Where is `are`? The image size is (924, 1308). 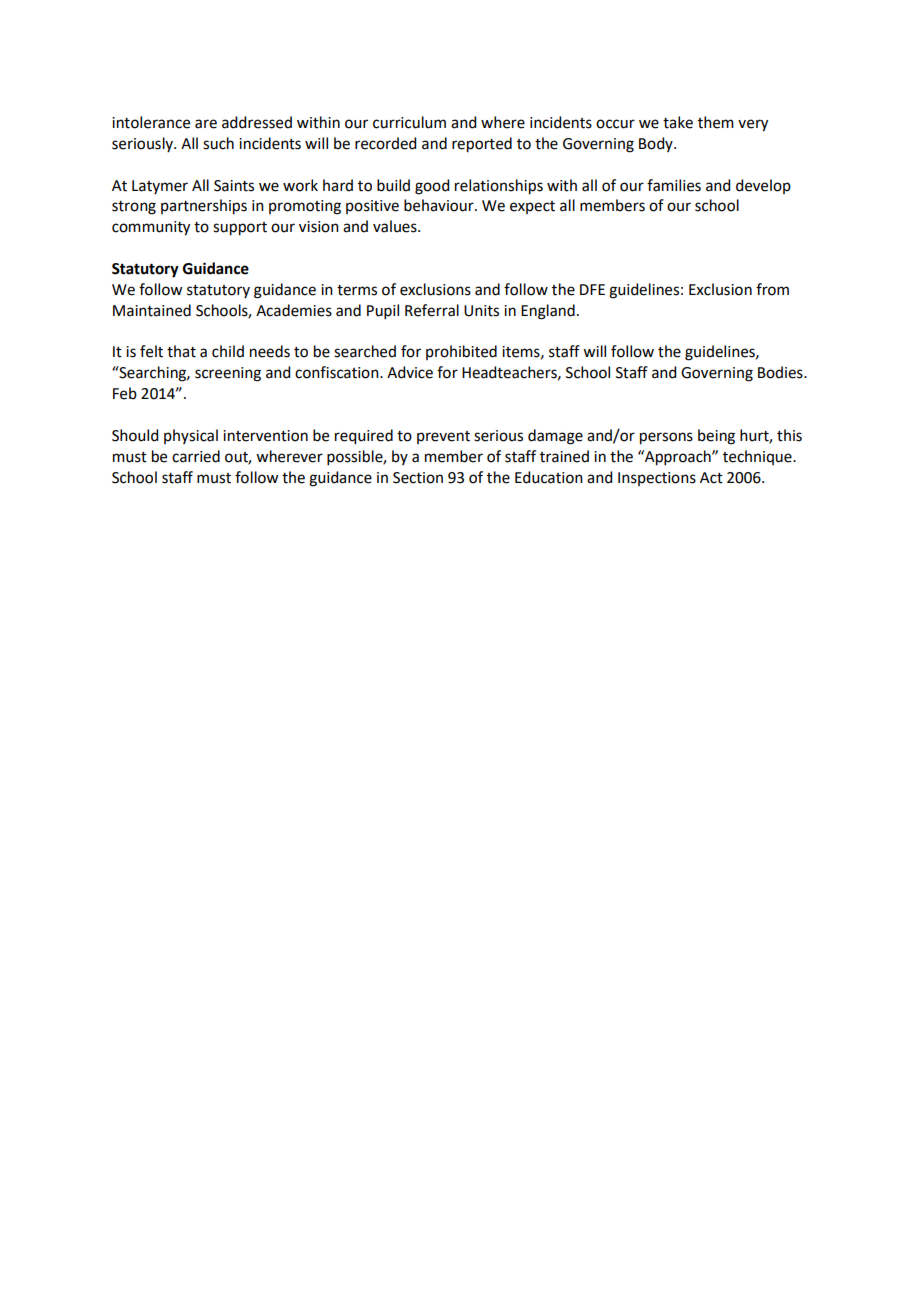
are is located at coordinates (206, 124).
